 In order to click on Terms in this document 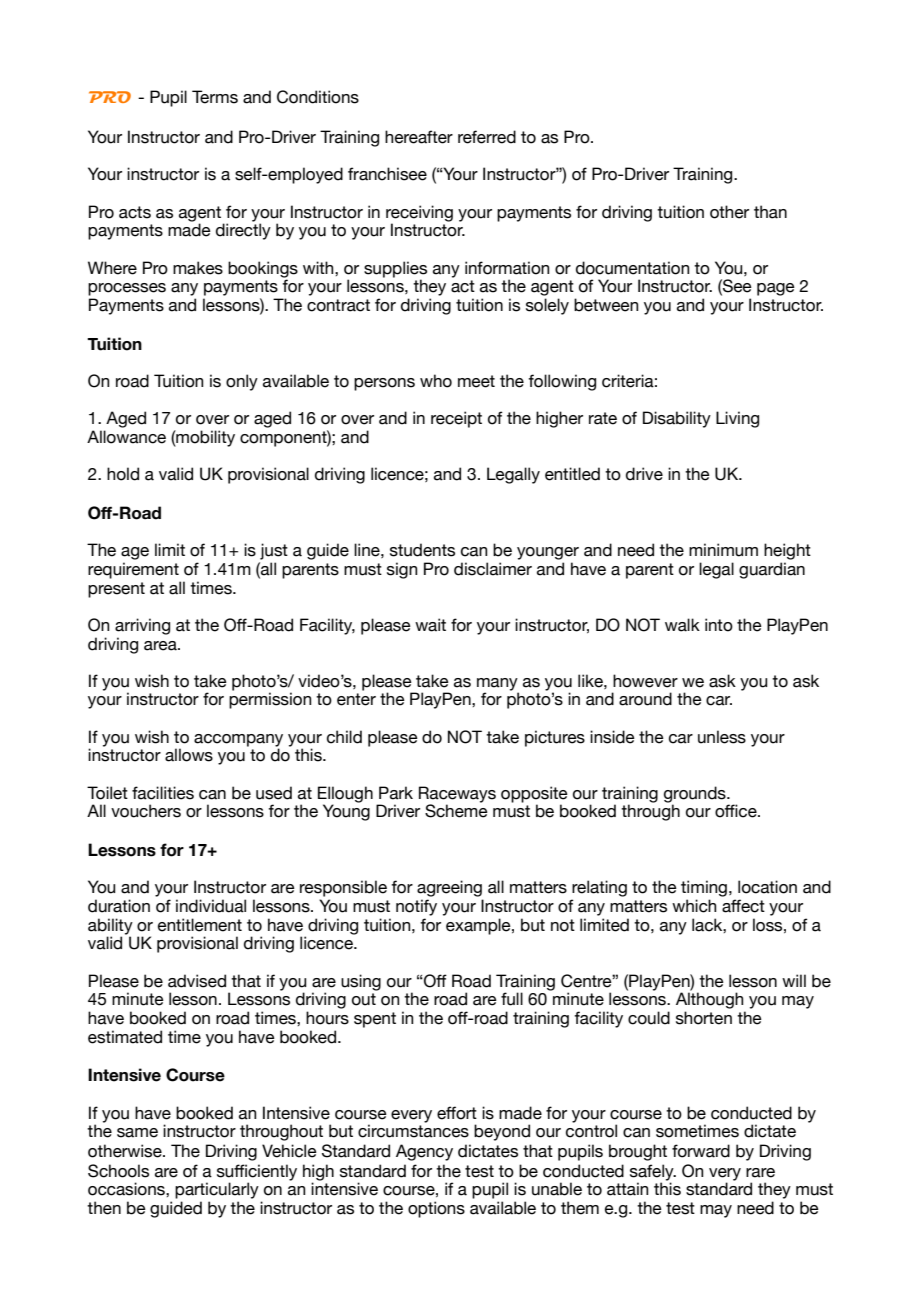, I will do `click(215, 97)`.
